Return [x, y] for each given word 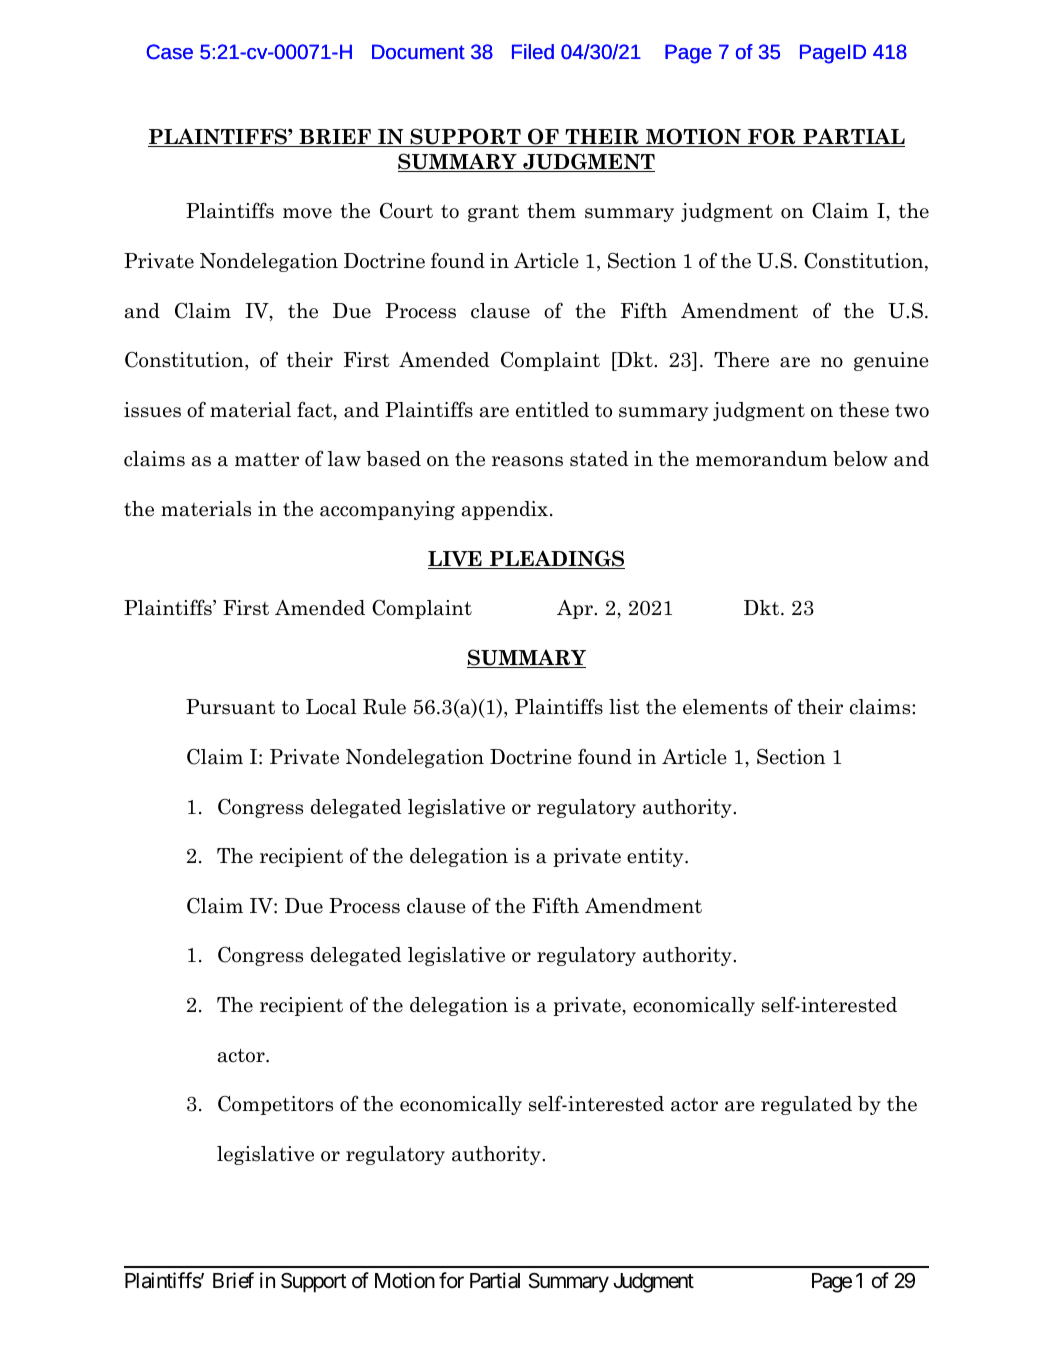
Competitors [275, 1105]
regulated [806, 1105]
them [551, 211]
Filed [533, 52]
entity [656, 857]
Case [169, 52]
